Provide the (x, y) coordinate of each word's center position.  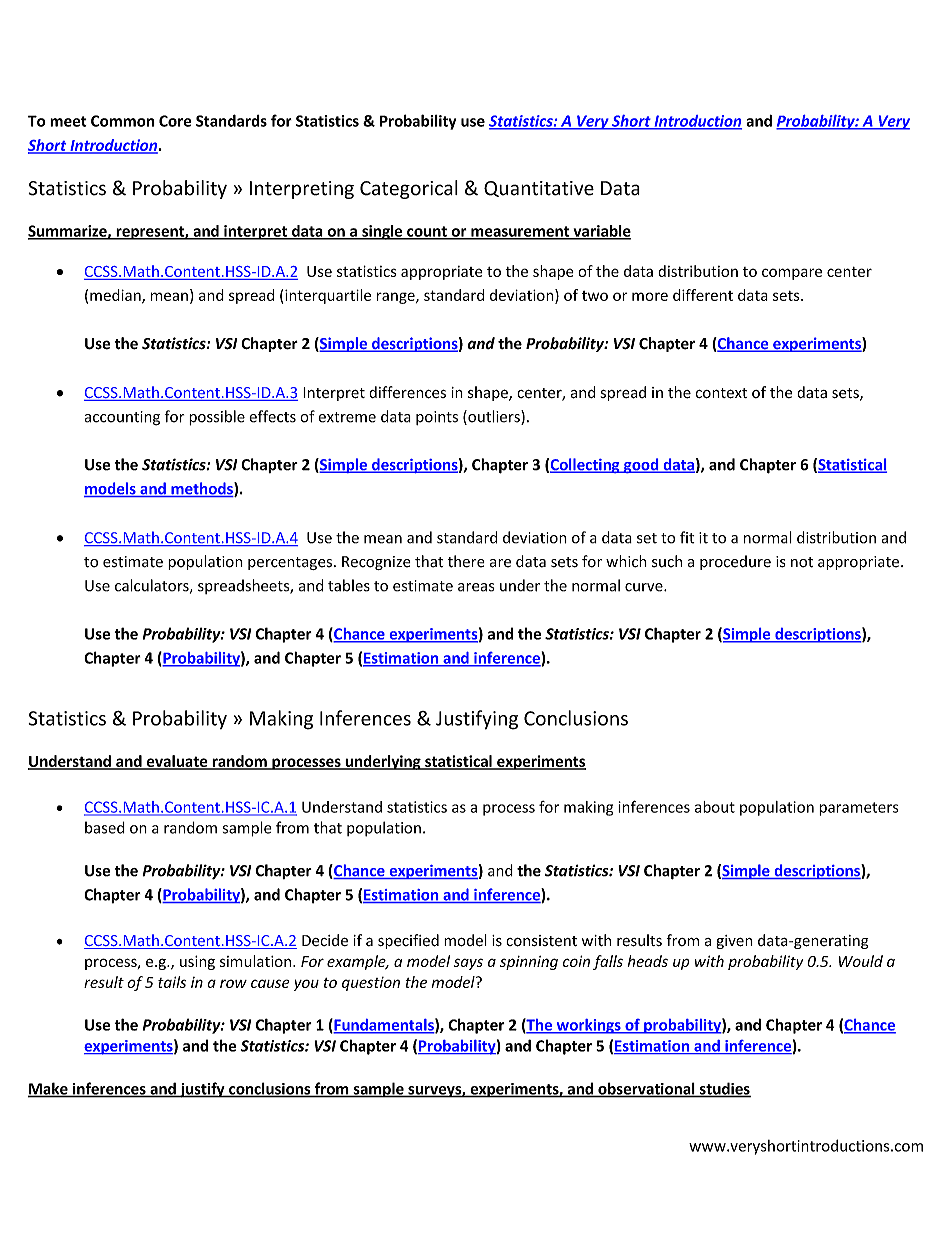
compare (792, 274)
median (116, 296)
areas (476, 587)
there (466, 561)
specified (408, 941)
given (734, 942)
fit (687, 537)
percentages (291, 563)
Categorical (409, 189)
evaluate (177, 762)
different (703, 295)
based (105, 827)
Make (49, 1089)
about (715, 807)
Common (123, 121)
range (397, 298)
